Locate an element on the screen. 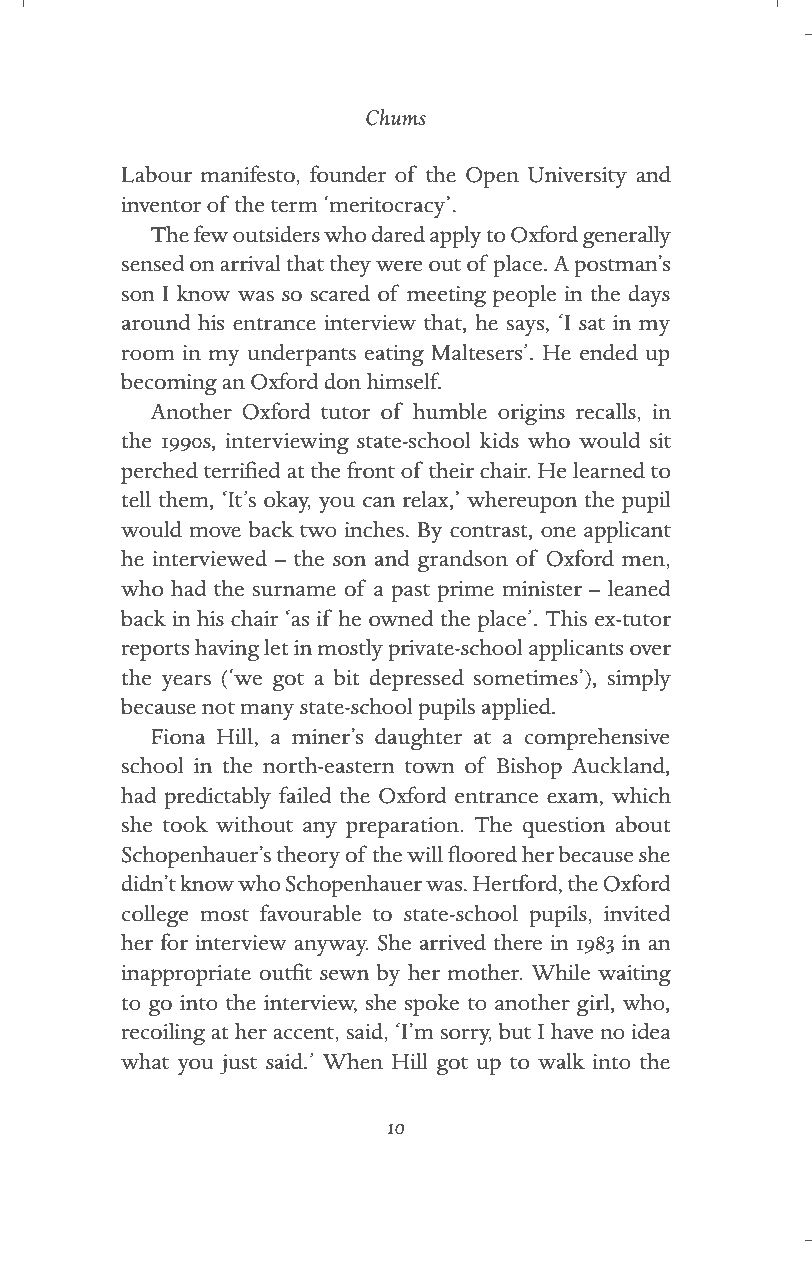 The width and height of the screenshot is (812, 1264). recoiling is located at coordinates (163, 1033).
